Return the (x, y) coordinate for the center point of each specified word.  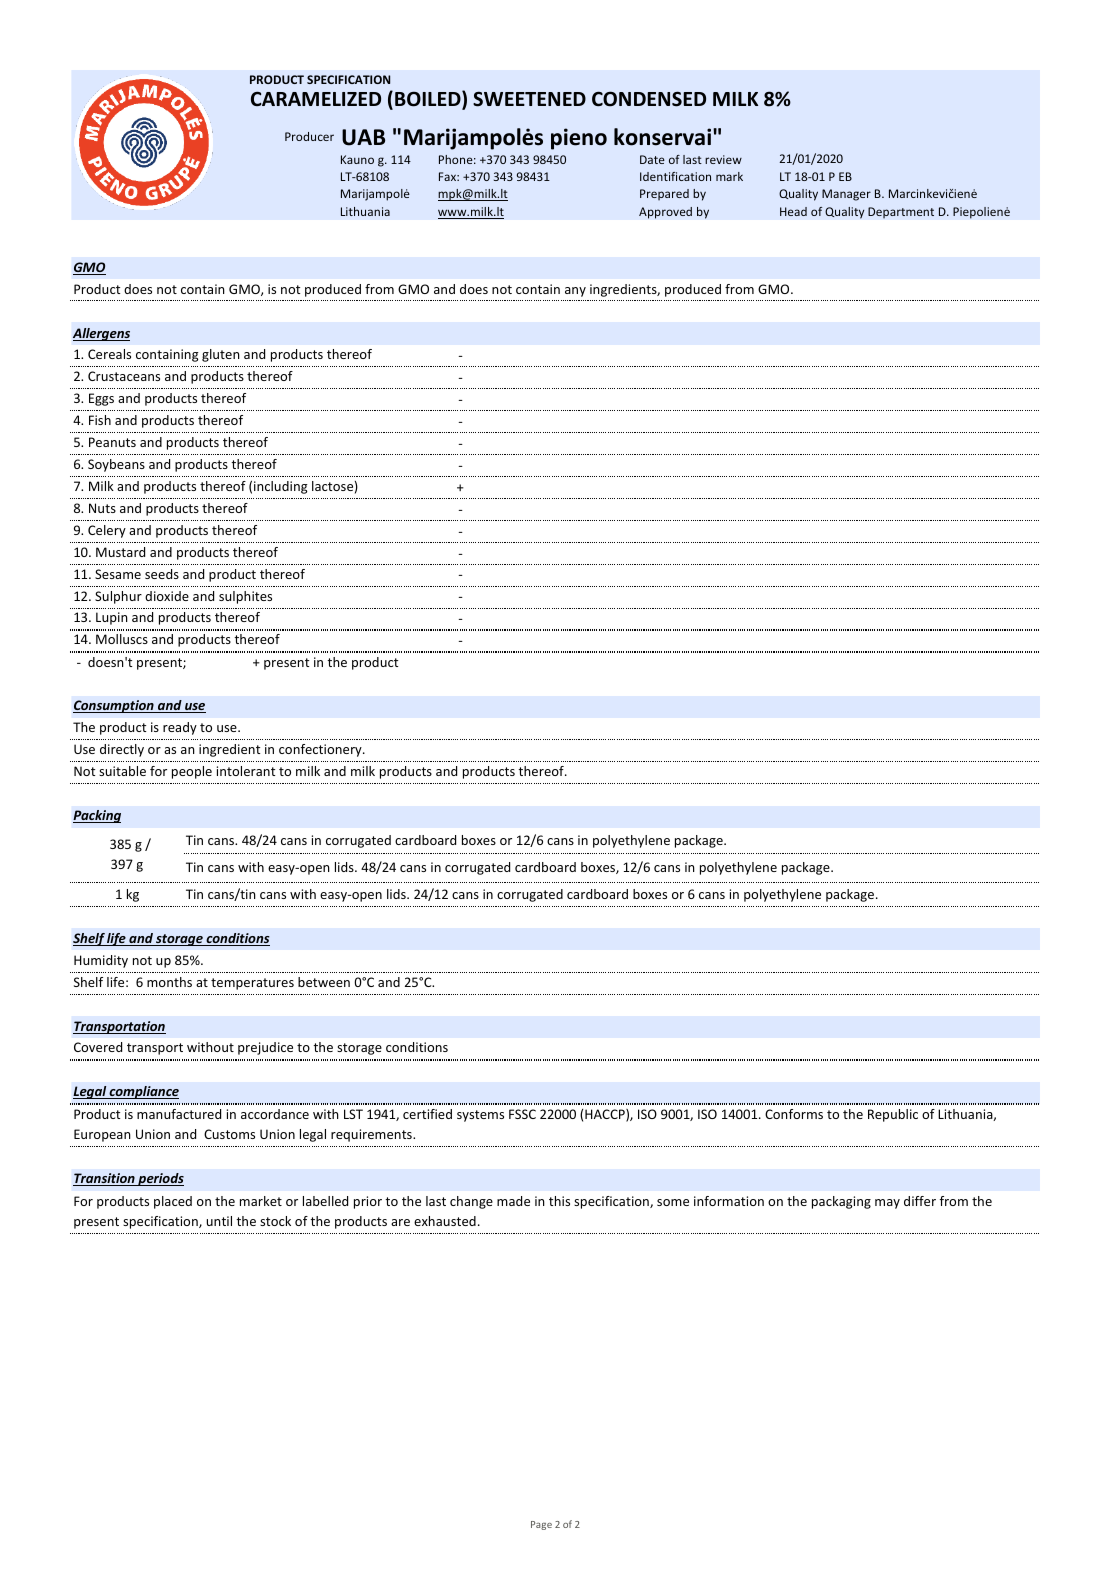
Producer (309, 136)
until (219, 1221)
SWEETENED (529, 99)
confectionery (321, 750)
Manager (846, 195)
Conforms (794, 1114)
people (192, 772)
